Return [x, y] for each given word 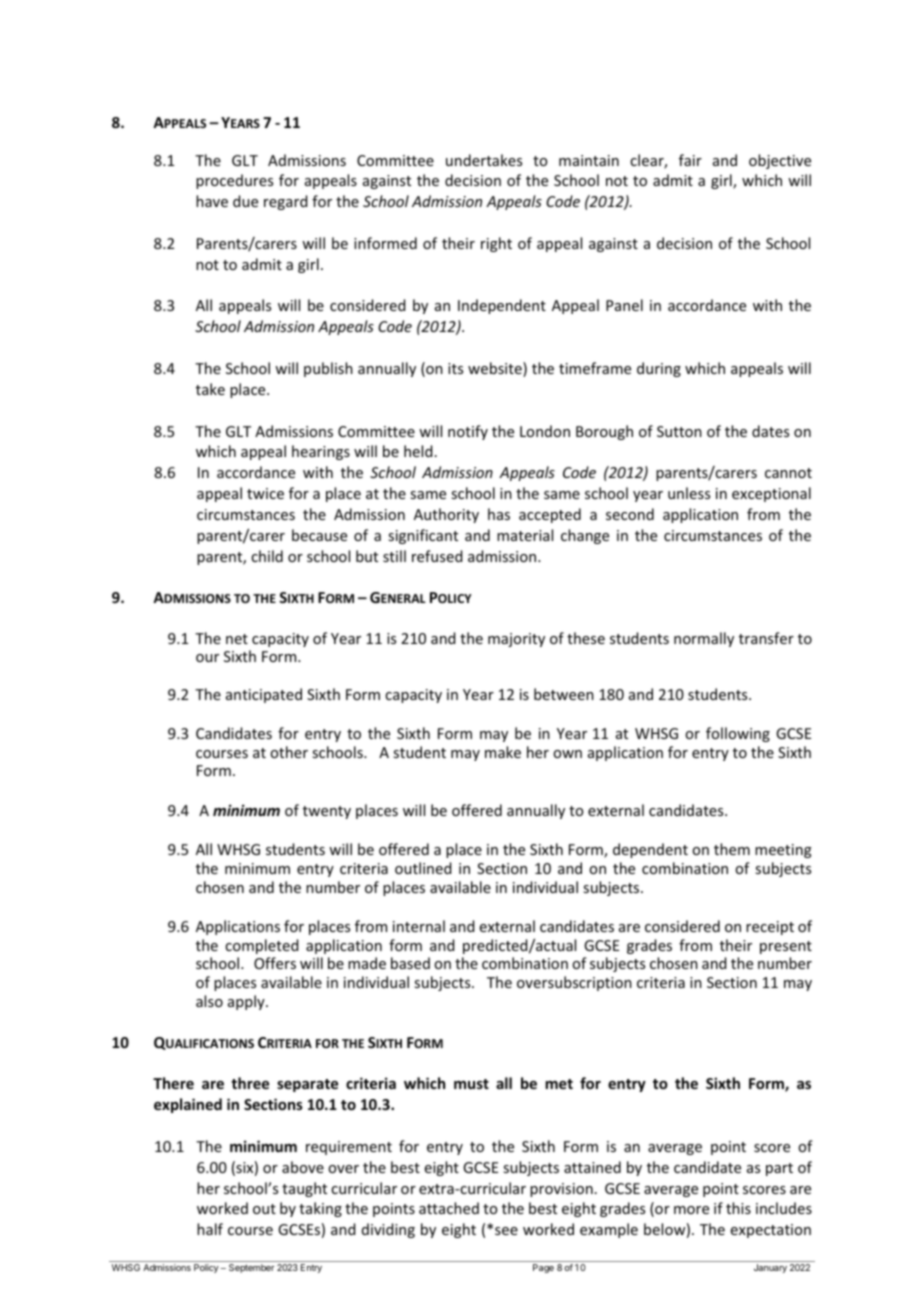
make [503, 752]
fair [690, 160]
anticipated [264, 695]
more [691, 1210]
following [738, 734]
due [245, 201]
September [252, 1268]
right [496, 244]
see [506, 1231]
